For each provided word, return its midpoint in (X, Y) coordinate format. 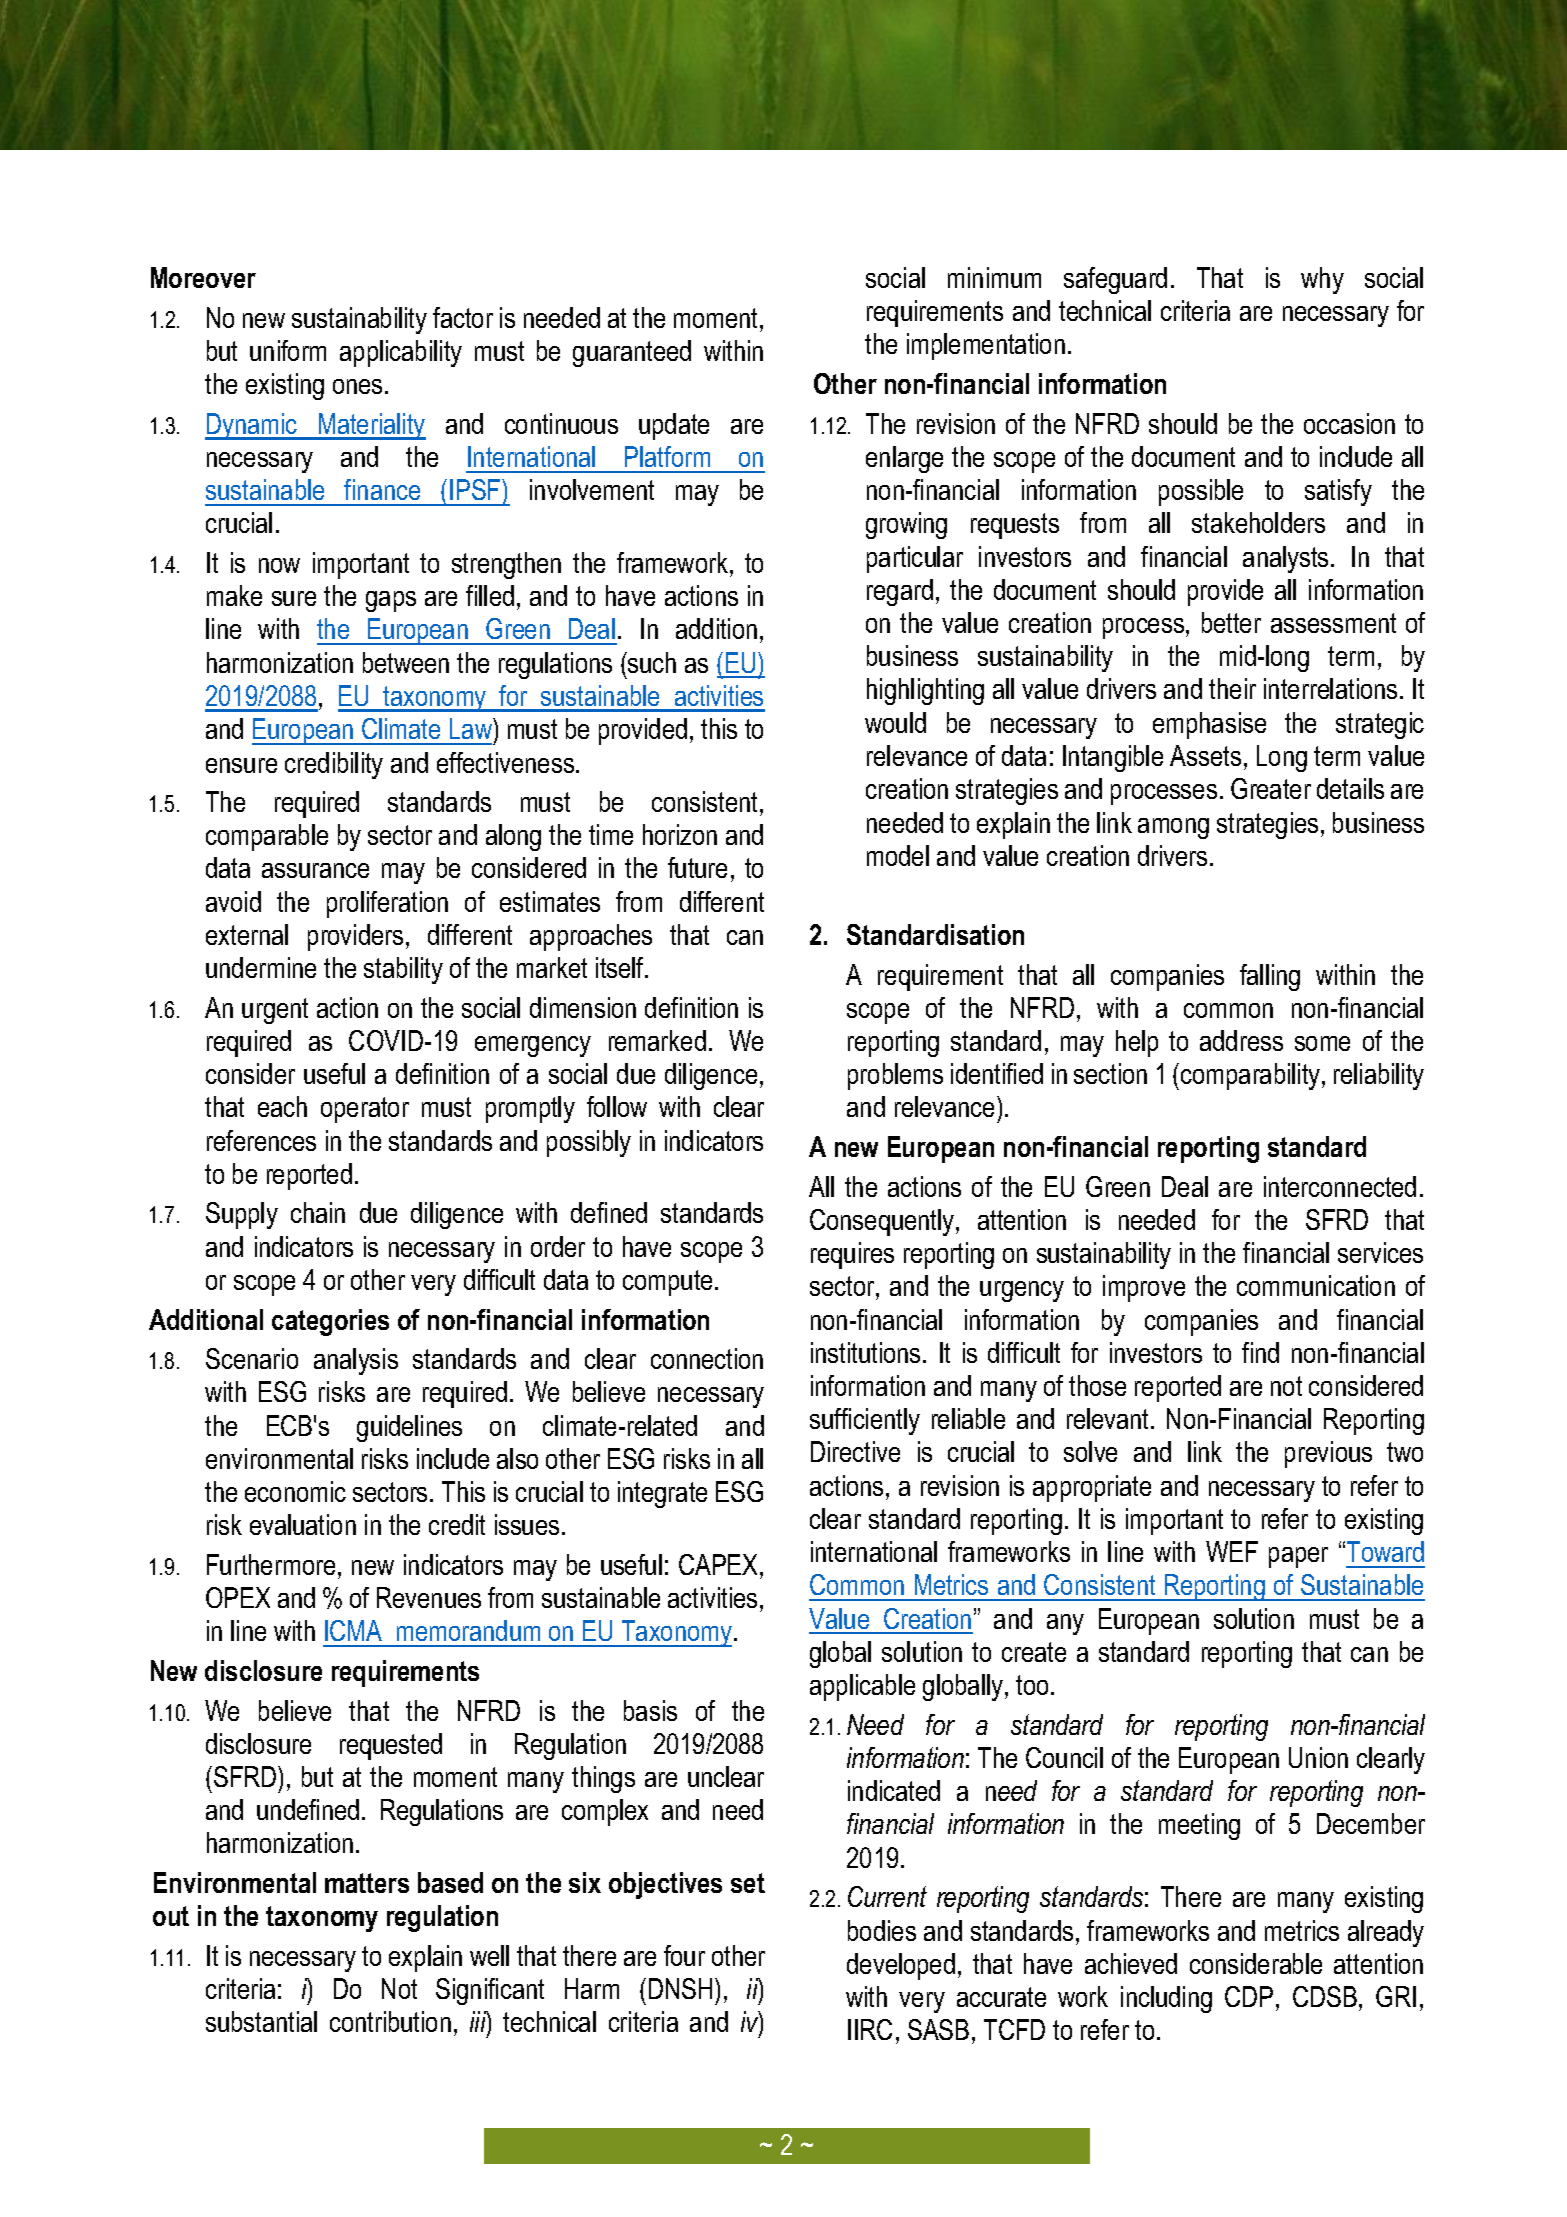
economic (295, 1491)
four (684, 1955)
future (697, 867)
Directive (855, 1451)
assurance (315, 870)
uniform (288, 350)
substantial (261, 2021)
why (1322, 280)
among (1173, 828)
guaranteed (632, 353)
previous (1328, 1454)
